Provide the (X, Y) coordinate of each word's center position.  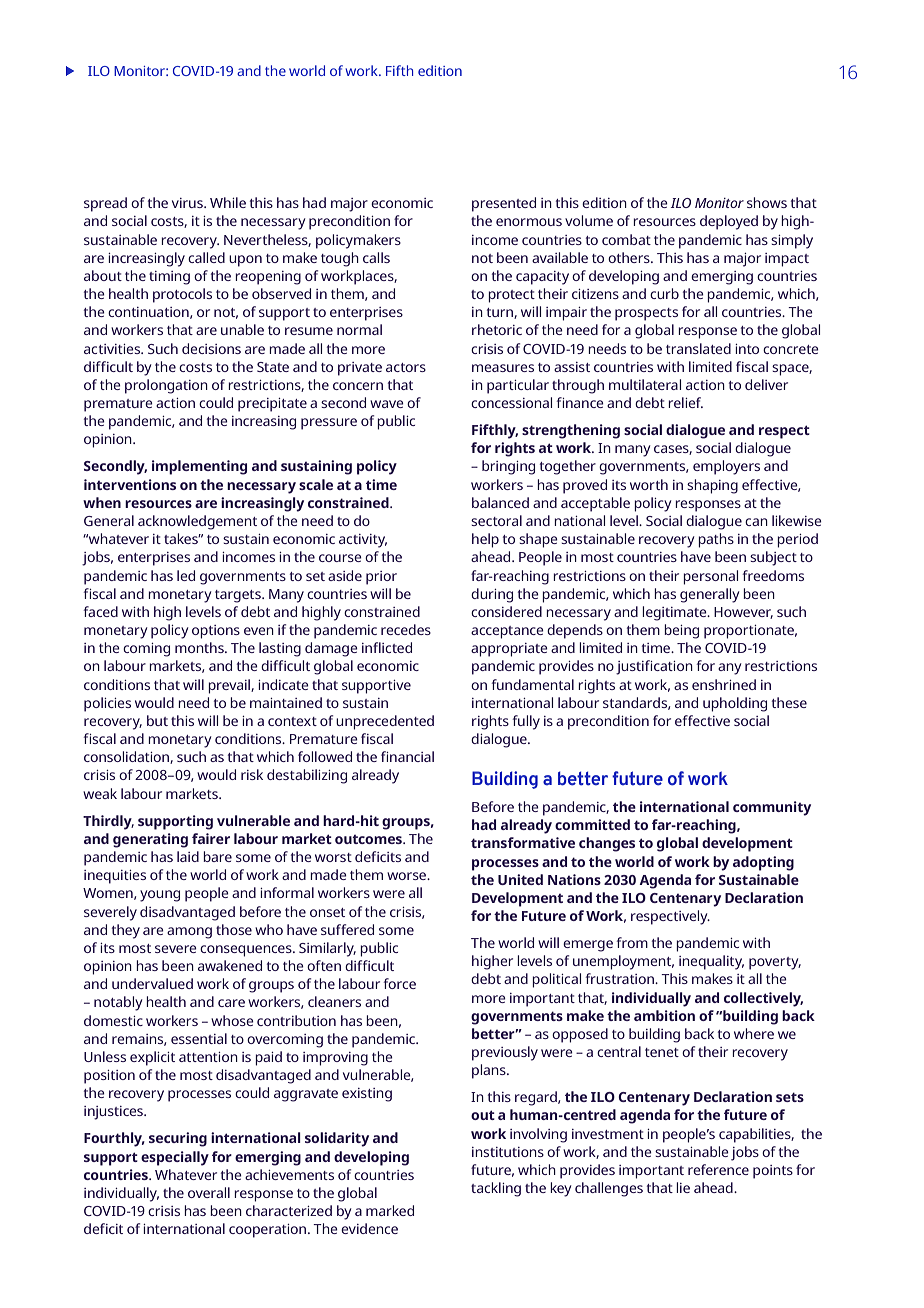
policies (107, 704)
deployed (729, 222)
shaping (712, 486)
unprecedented (385, 722)
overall (209, 1192)
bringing (508, 467)
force (399, 983)
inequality (711, 962)
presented (504, 204)
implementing (199, 467)
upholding (735, 704)
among (189, 933)
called (206, 257)
